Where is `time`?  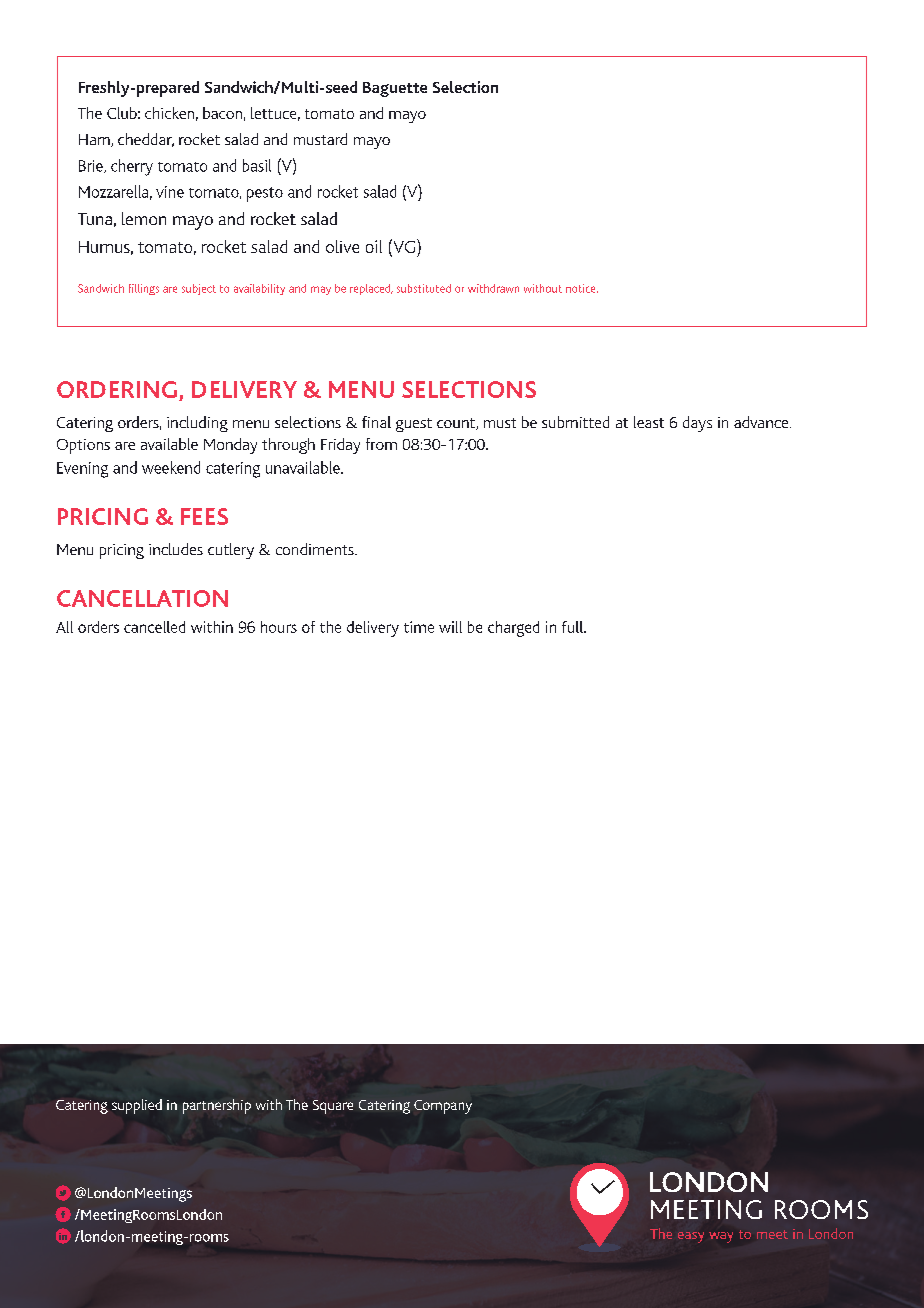
time is located at coordinates (419, 627).
